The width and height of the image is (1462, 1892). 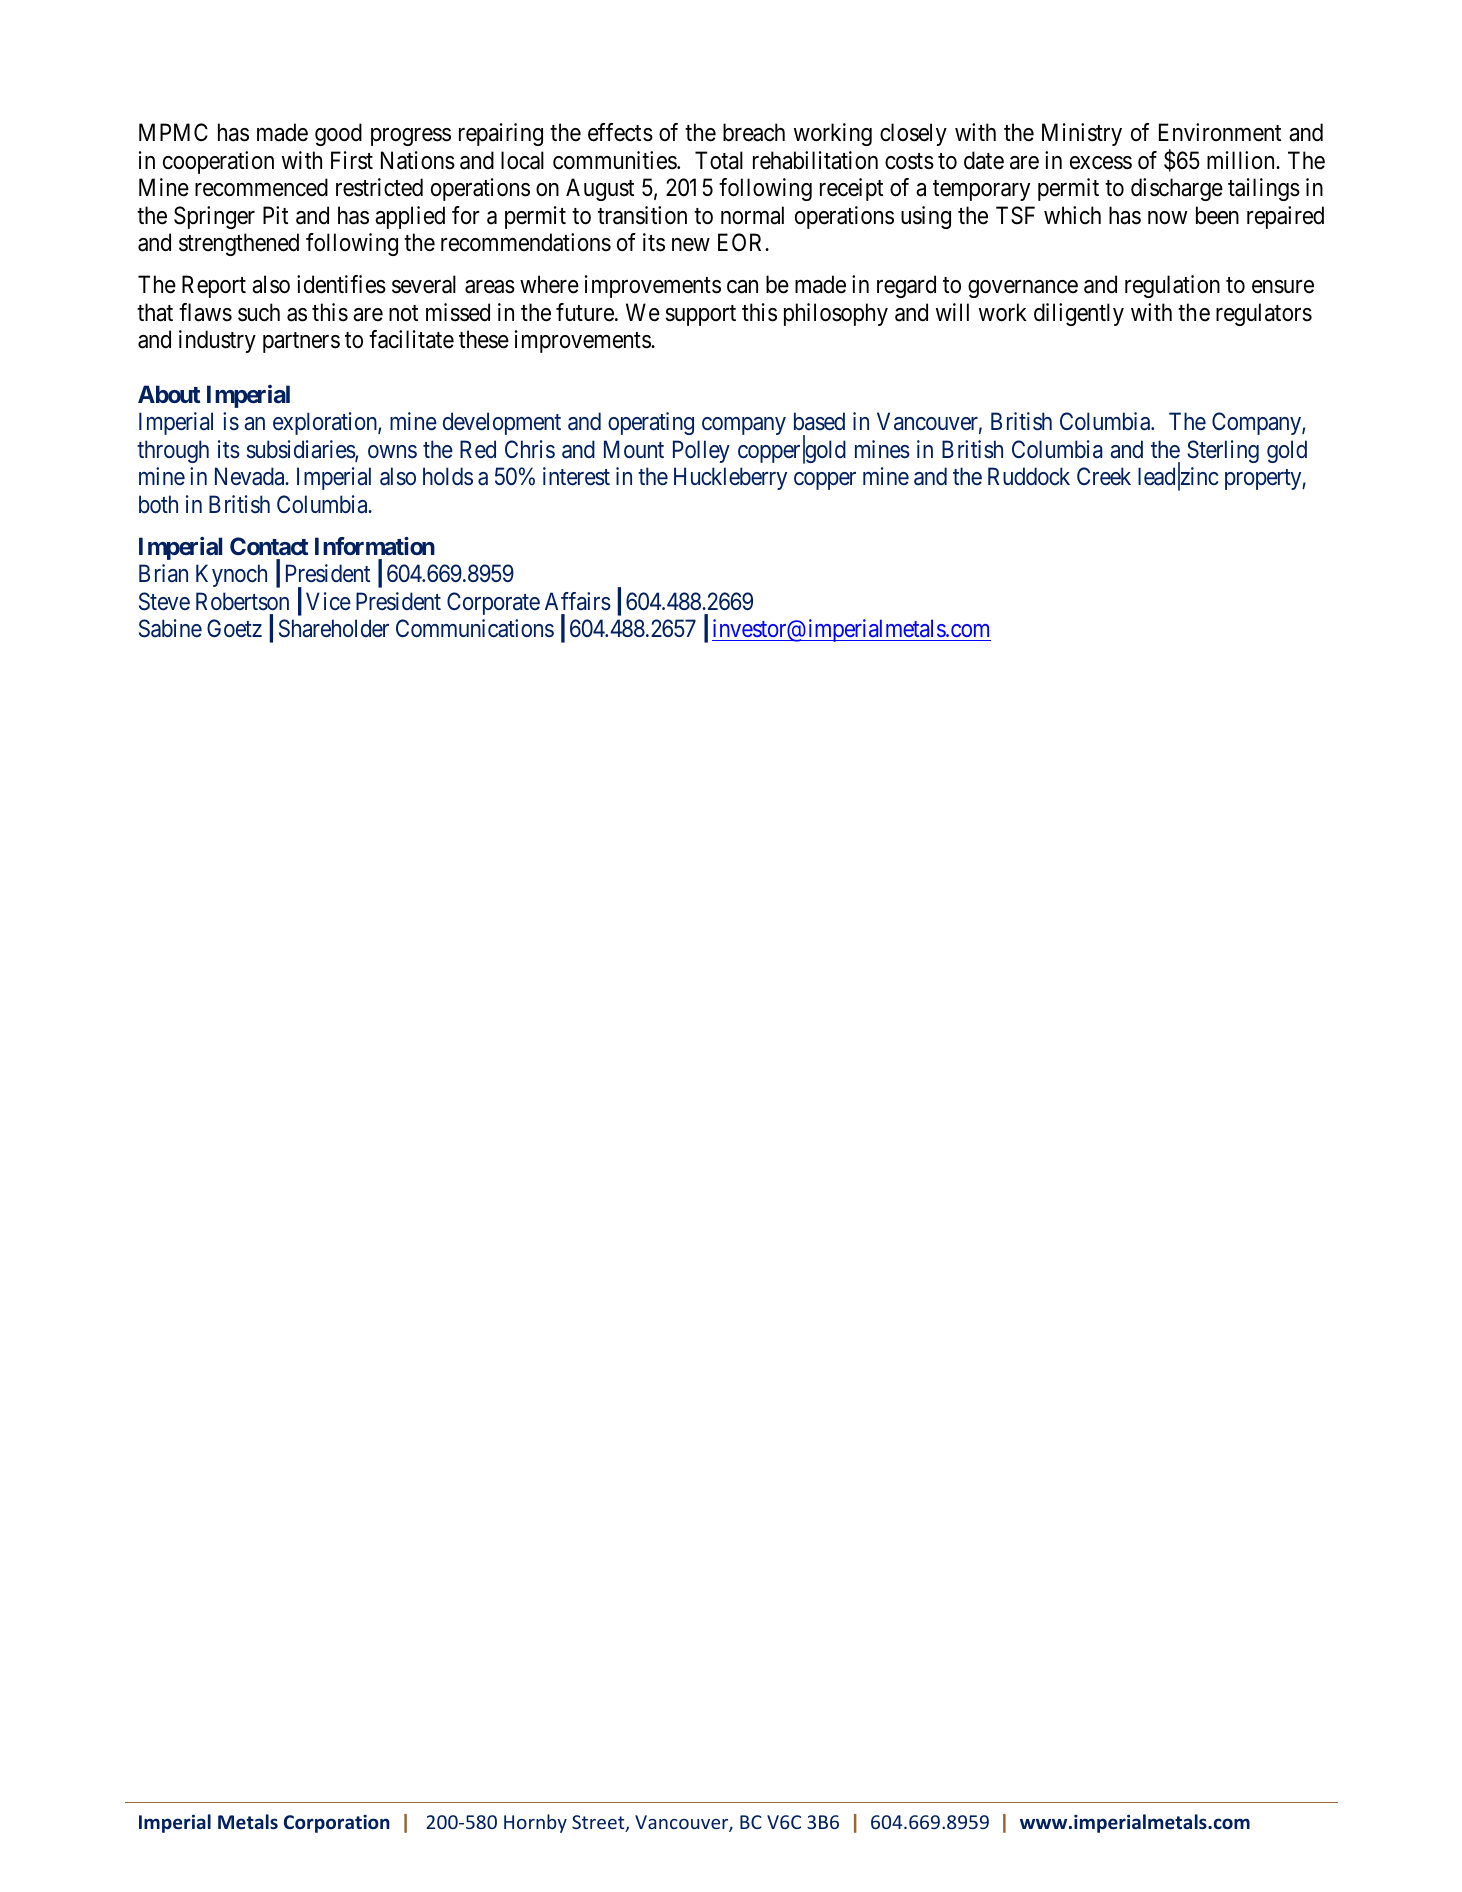 I want to click on discharge, so click(x=1177, y=189).
